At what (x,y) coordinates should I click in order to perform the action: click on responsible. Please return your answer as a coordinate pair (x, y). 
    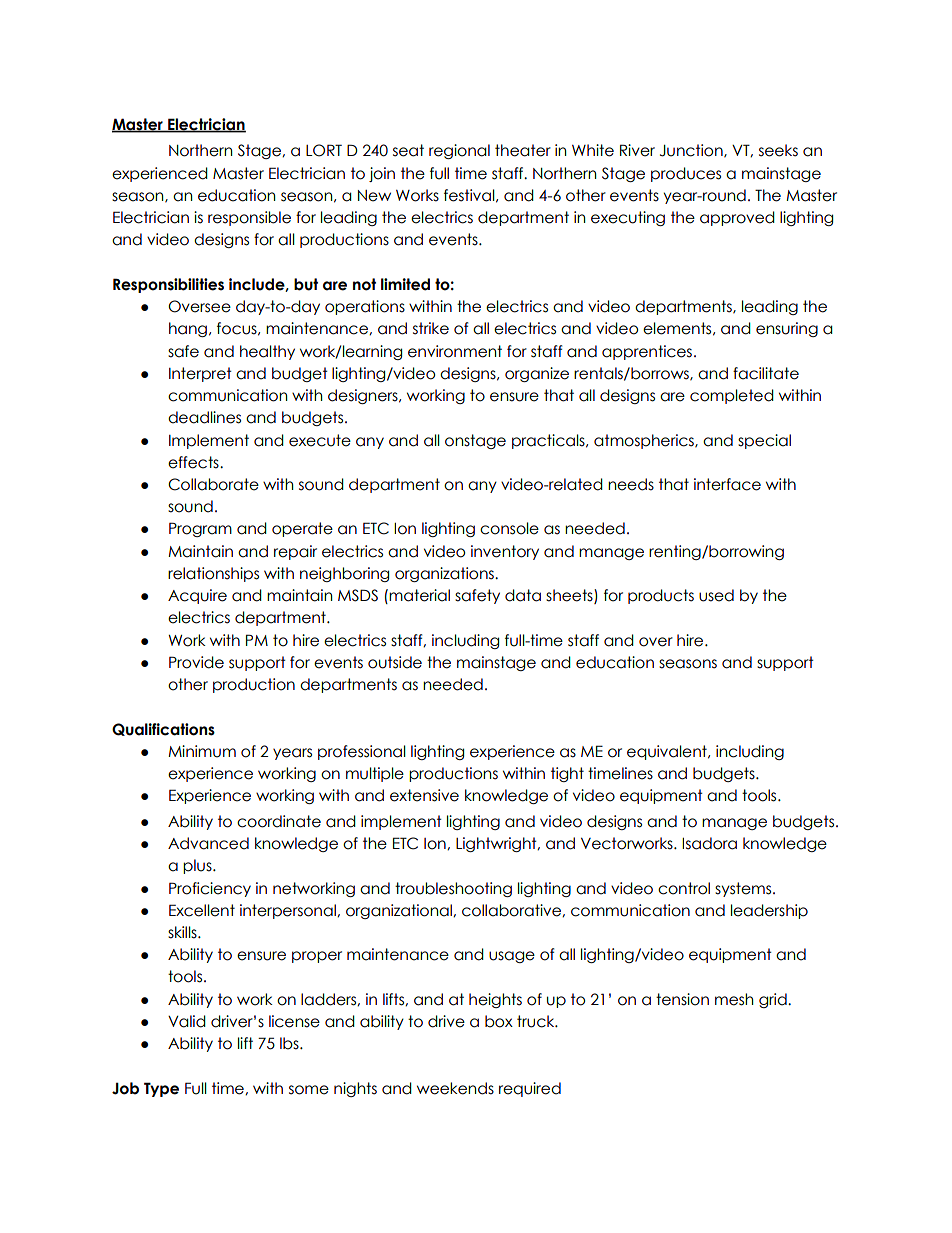
    Looking at the image, I should click on (249, 218).
